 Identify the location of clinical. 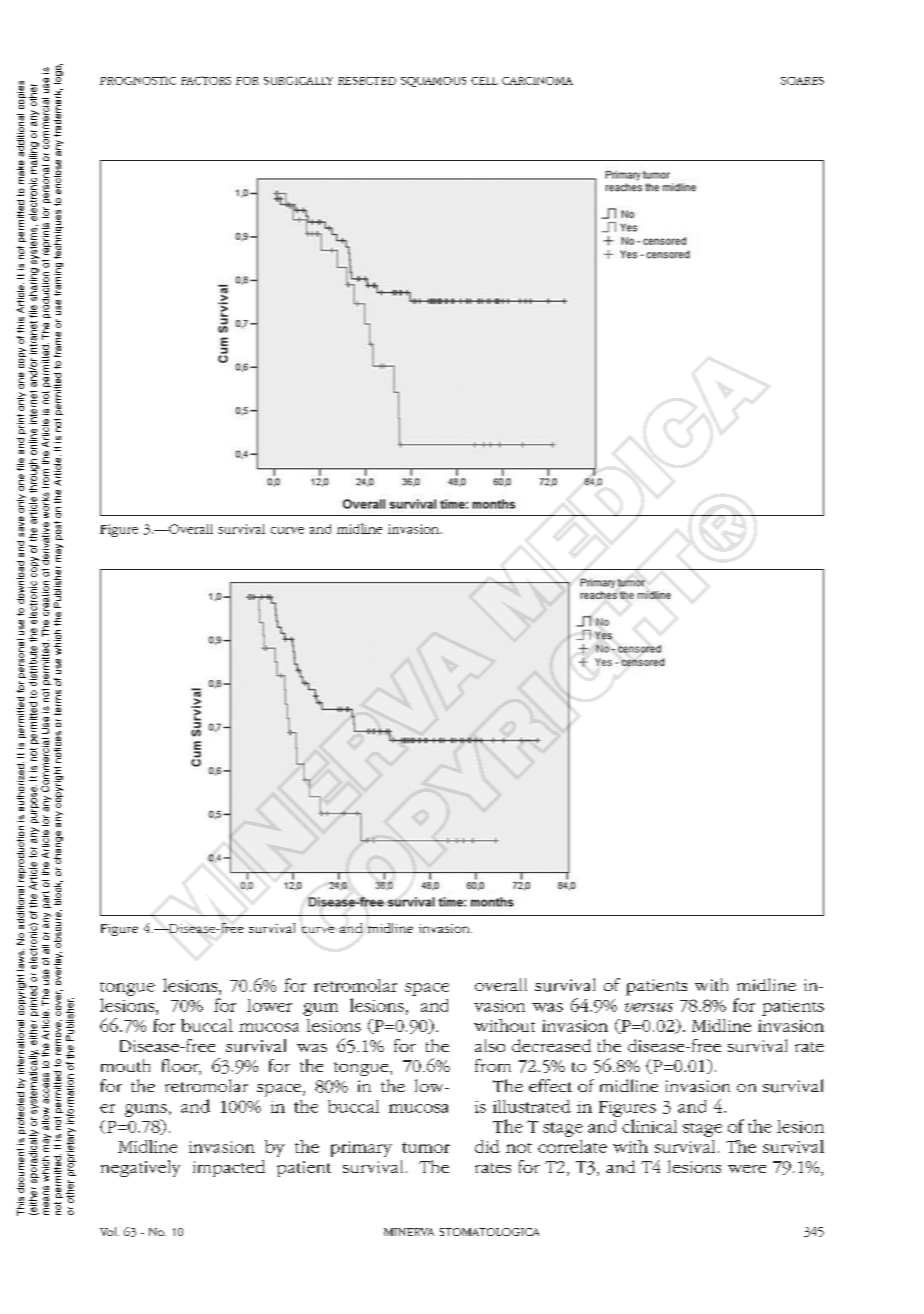
(649, 1126).
